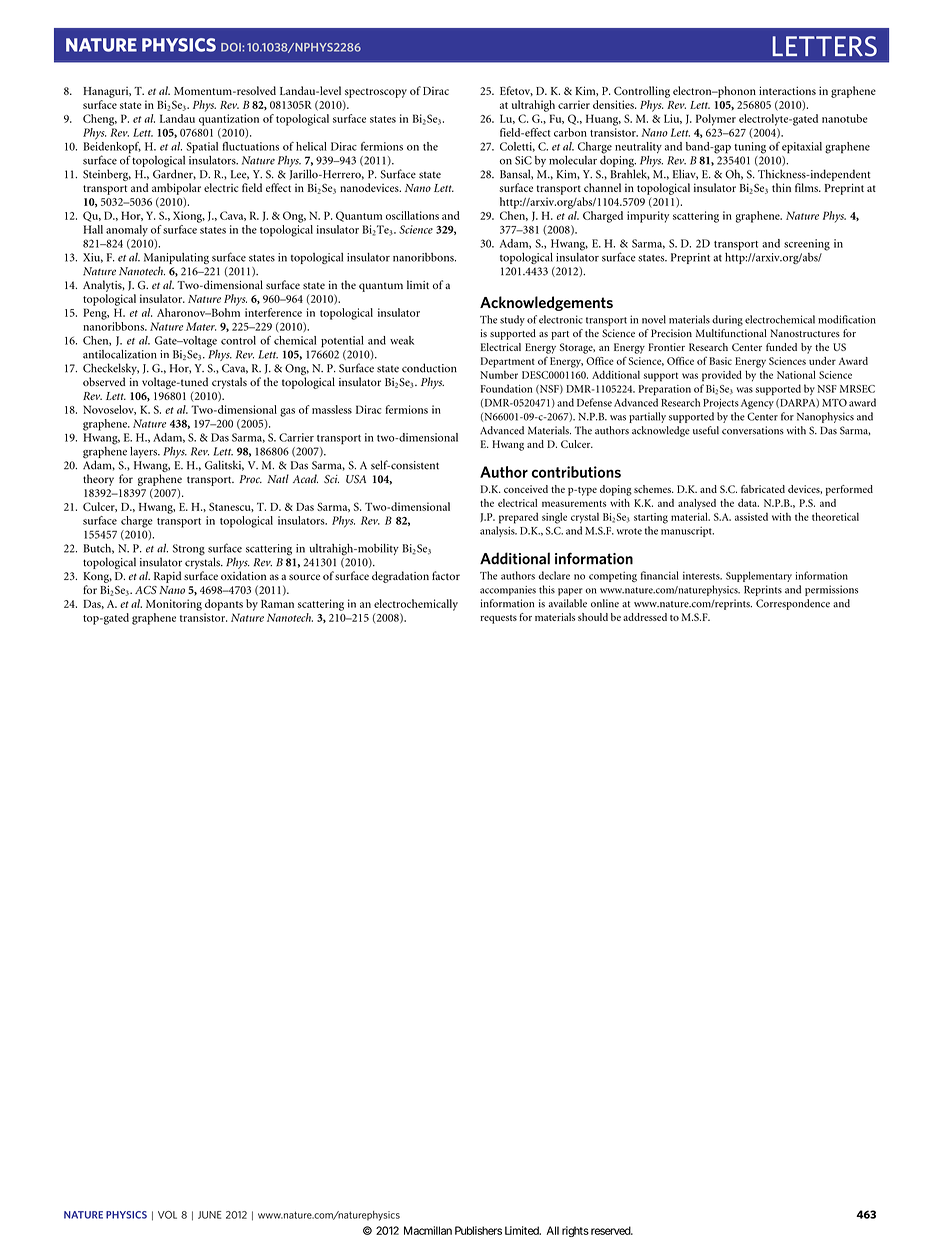  What do you see at coordinates (753, 430) in the screenshot?
I see `conversations` at bounding box center [753, 430].
